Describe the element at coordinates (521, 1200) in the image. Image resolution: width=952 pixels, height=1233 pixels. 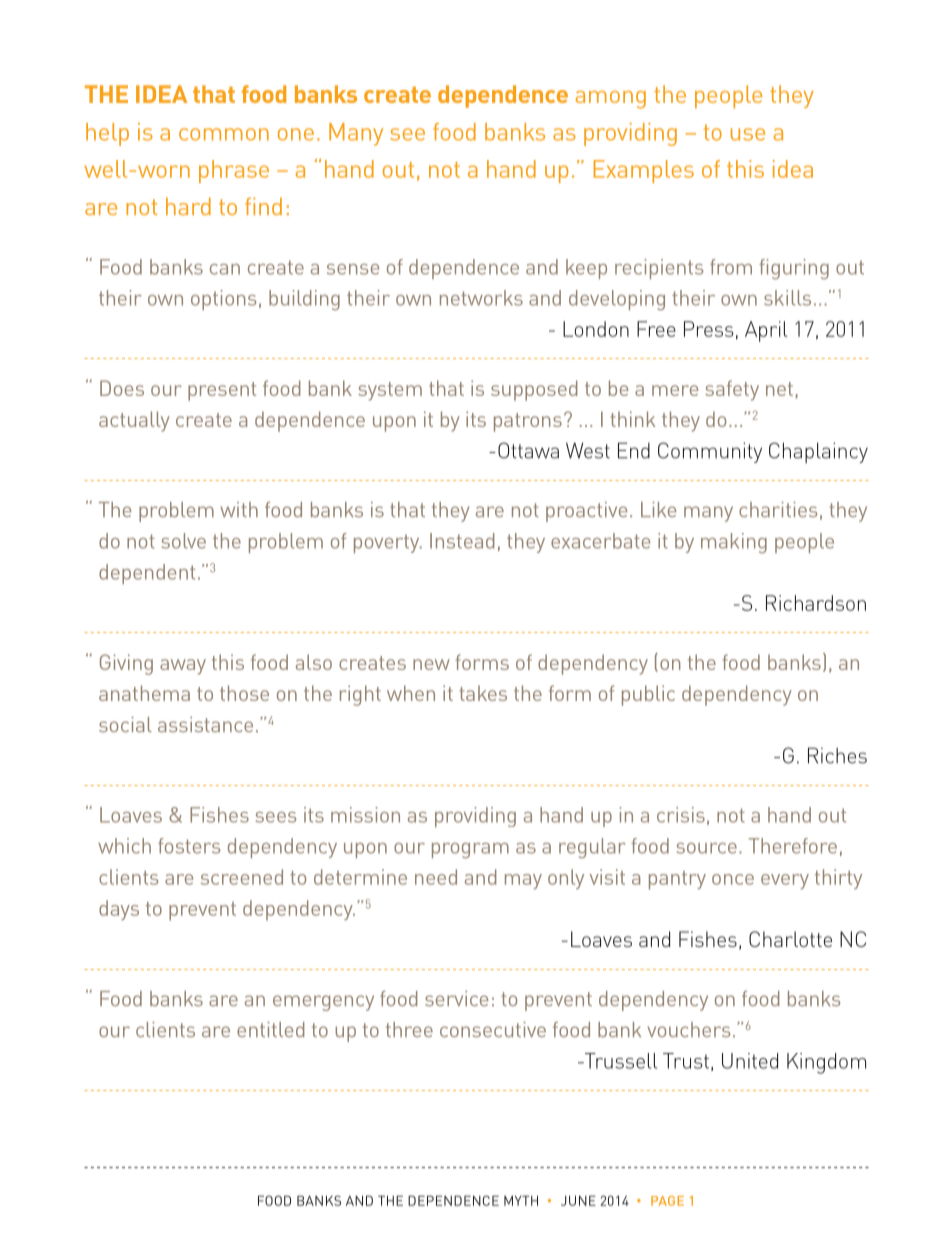
I see `MYTH` at that location.
